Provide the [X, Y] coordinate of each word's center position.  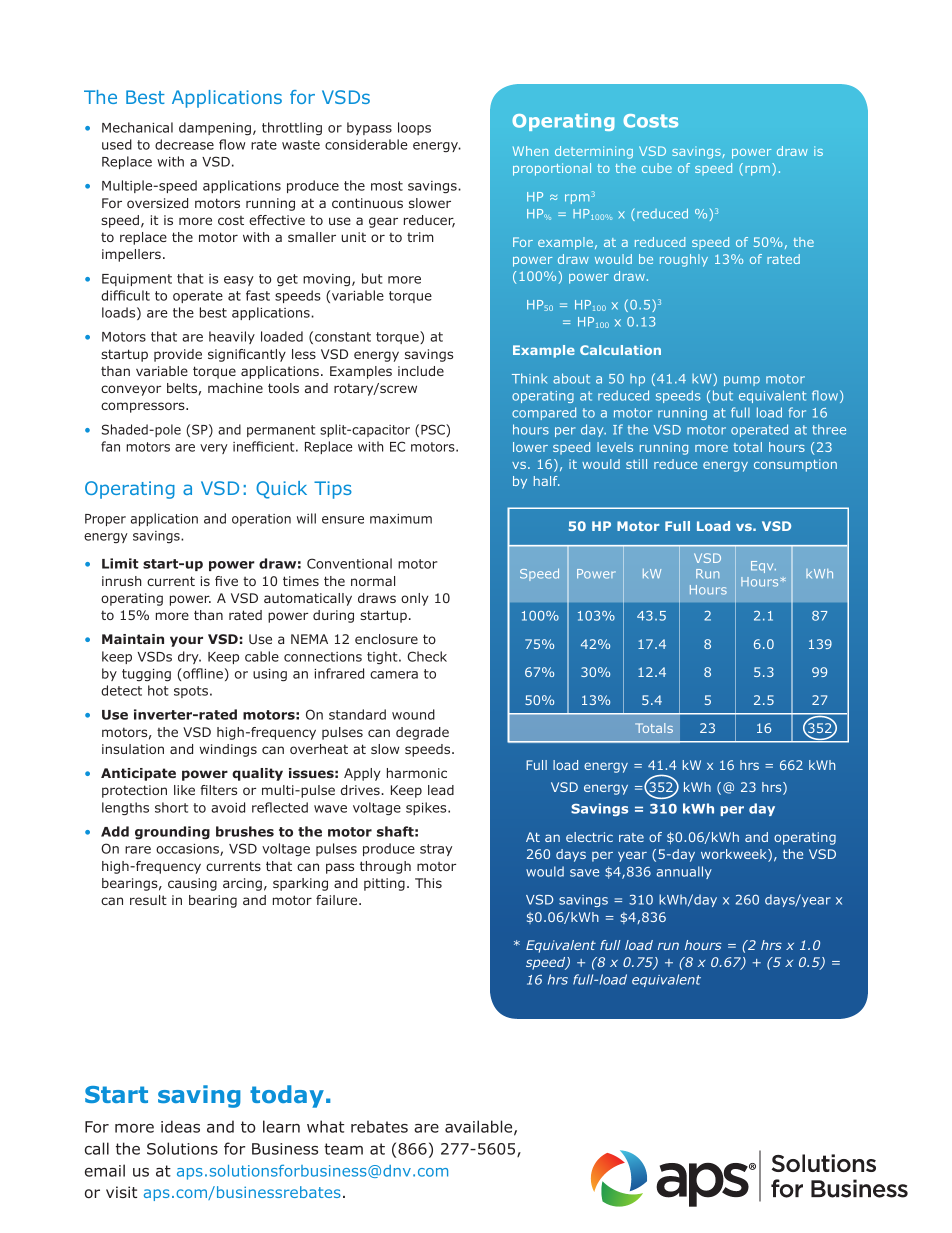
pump [742, 381]
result [148, 900]
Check [427, 656]
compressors [144, 407]
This [428, 883]
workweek [735, 855]
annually [684, 872]
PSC [434, 429]
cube [657, 168]
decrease [184, 144]
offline [202, 673]
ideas [180, 1126]
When [530, 151]
